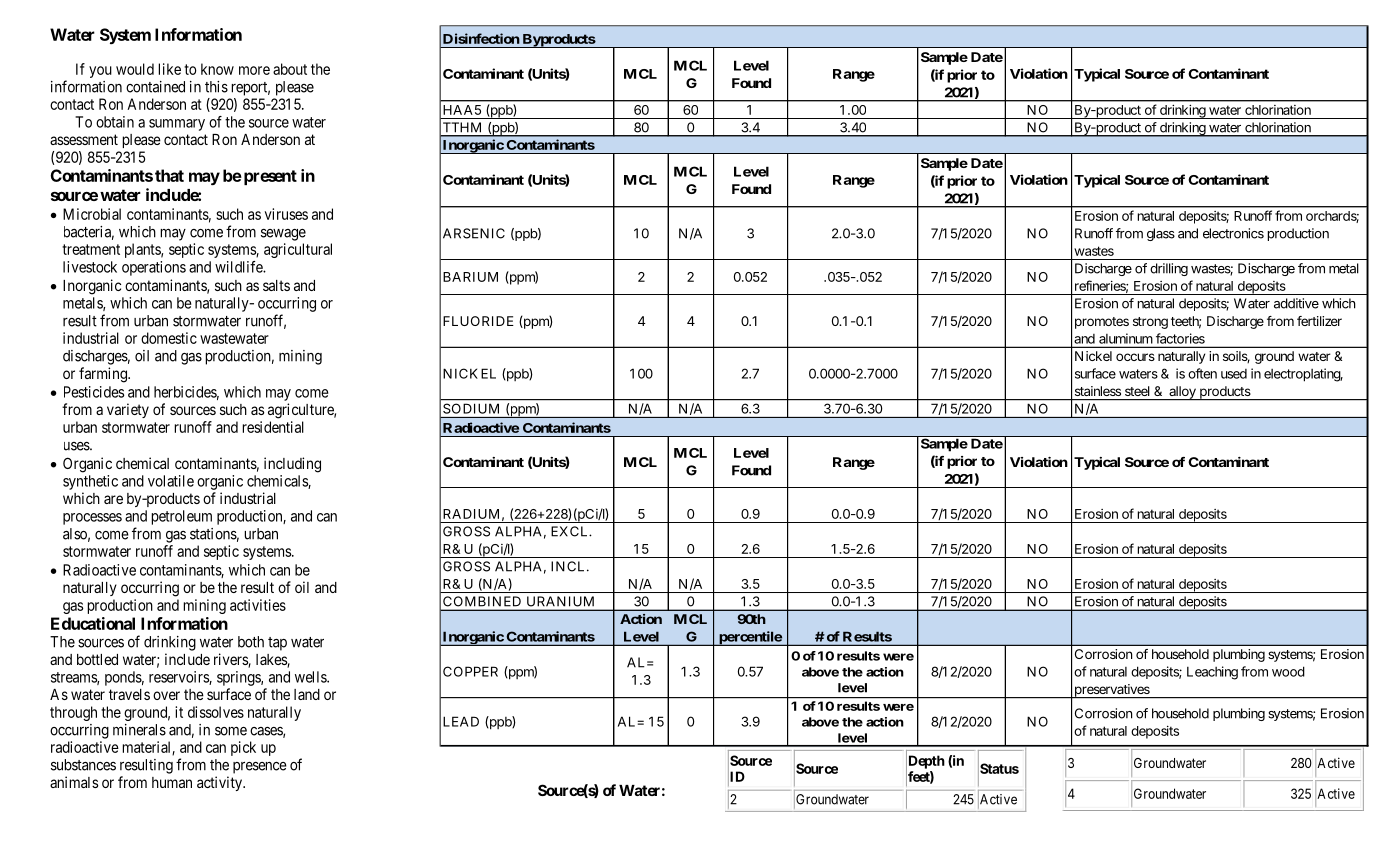 Image resolution: width=1400 pixels, height=850 pixels. Describe the element at coordinates (1212, 673) in the screenshot. I see `Leaching` at that location.
